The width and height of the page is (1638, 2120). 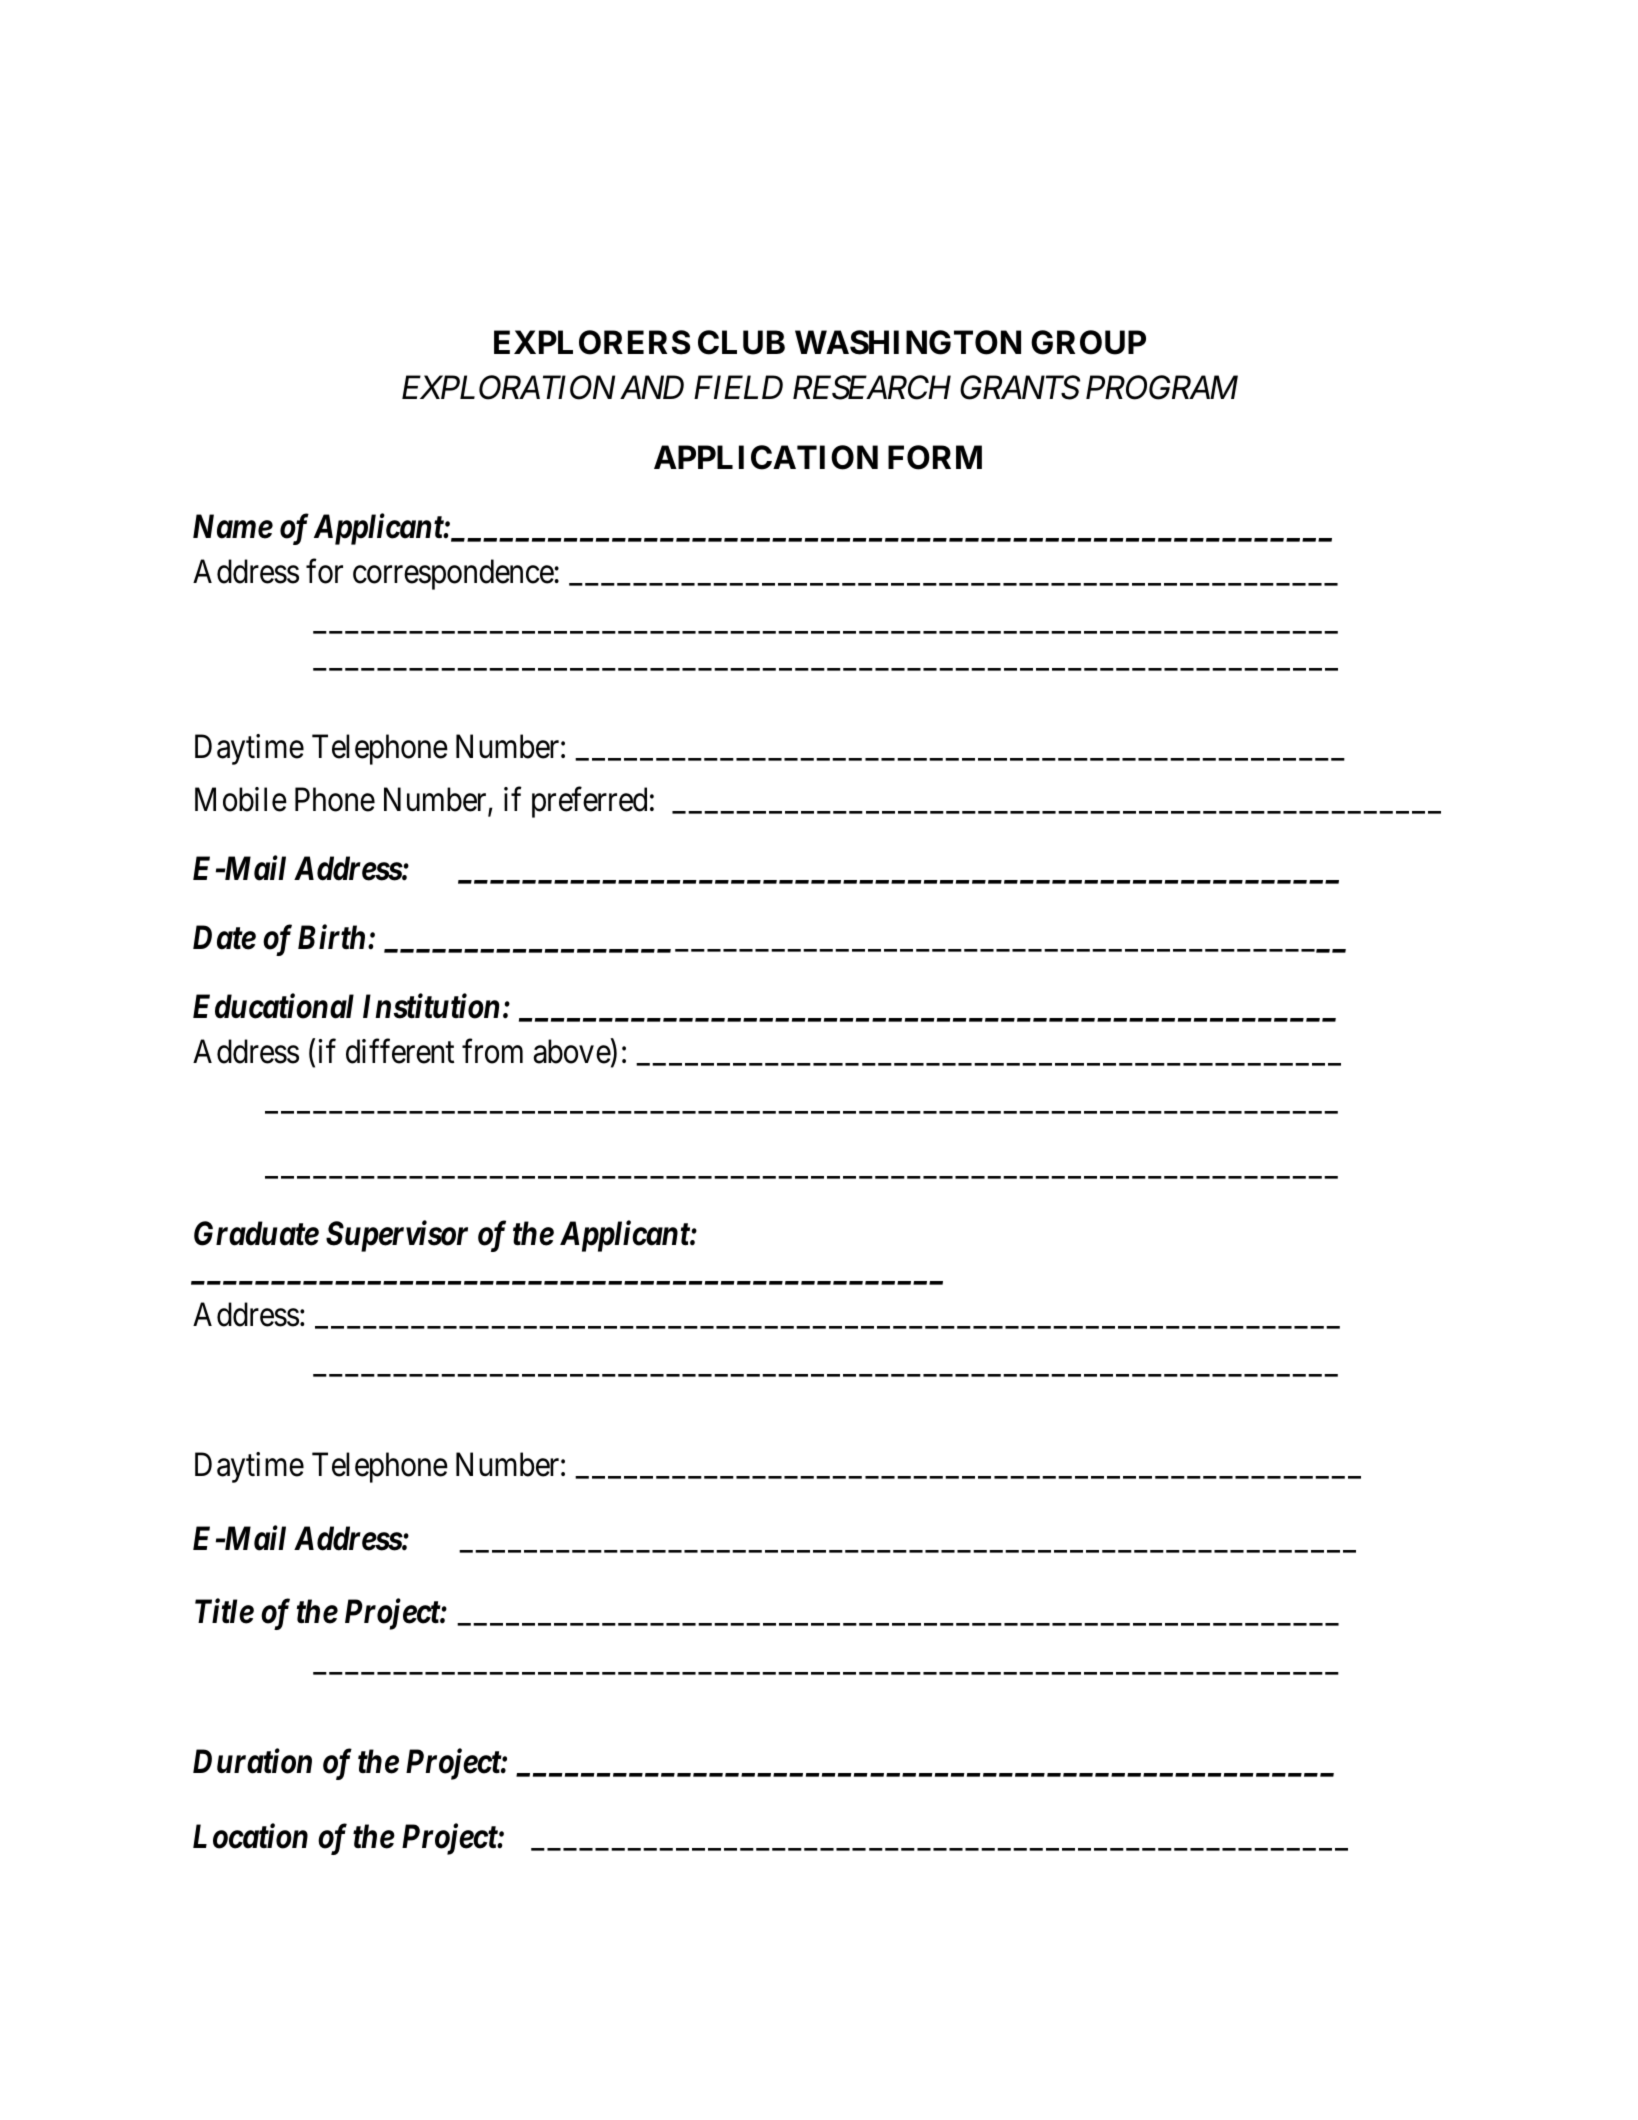 What do you see at coordinates (400, 1051) in the page?
I see `different` at bounding box center [400, 1051].
